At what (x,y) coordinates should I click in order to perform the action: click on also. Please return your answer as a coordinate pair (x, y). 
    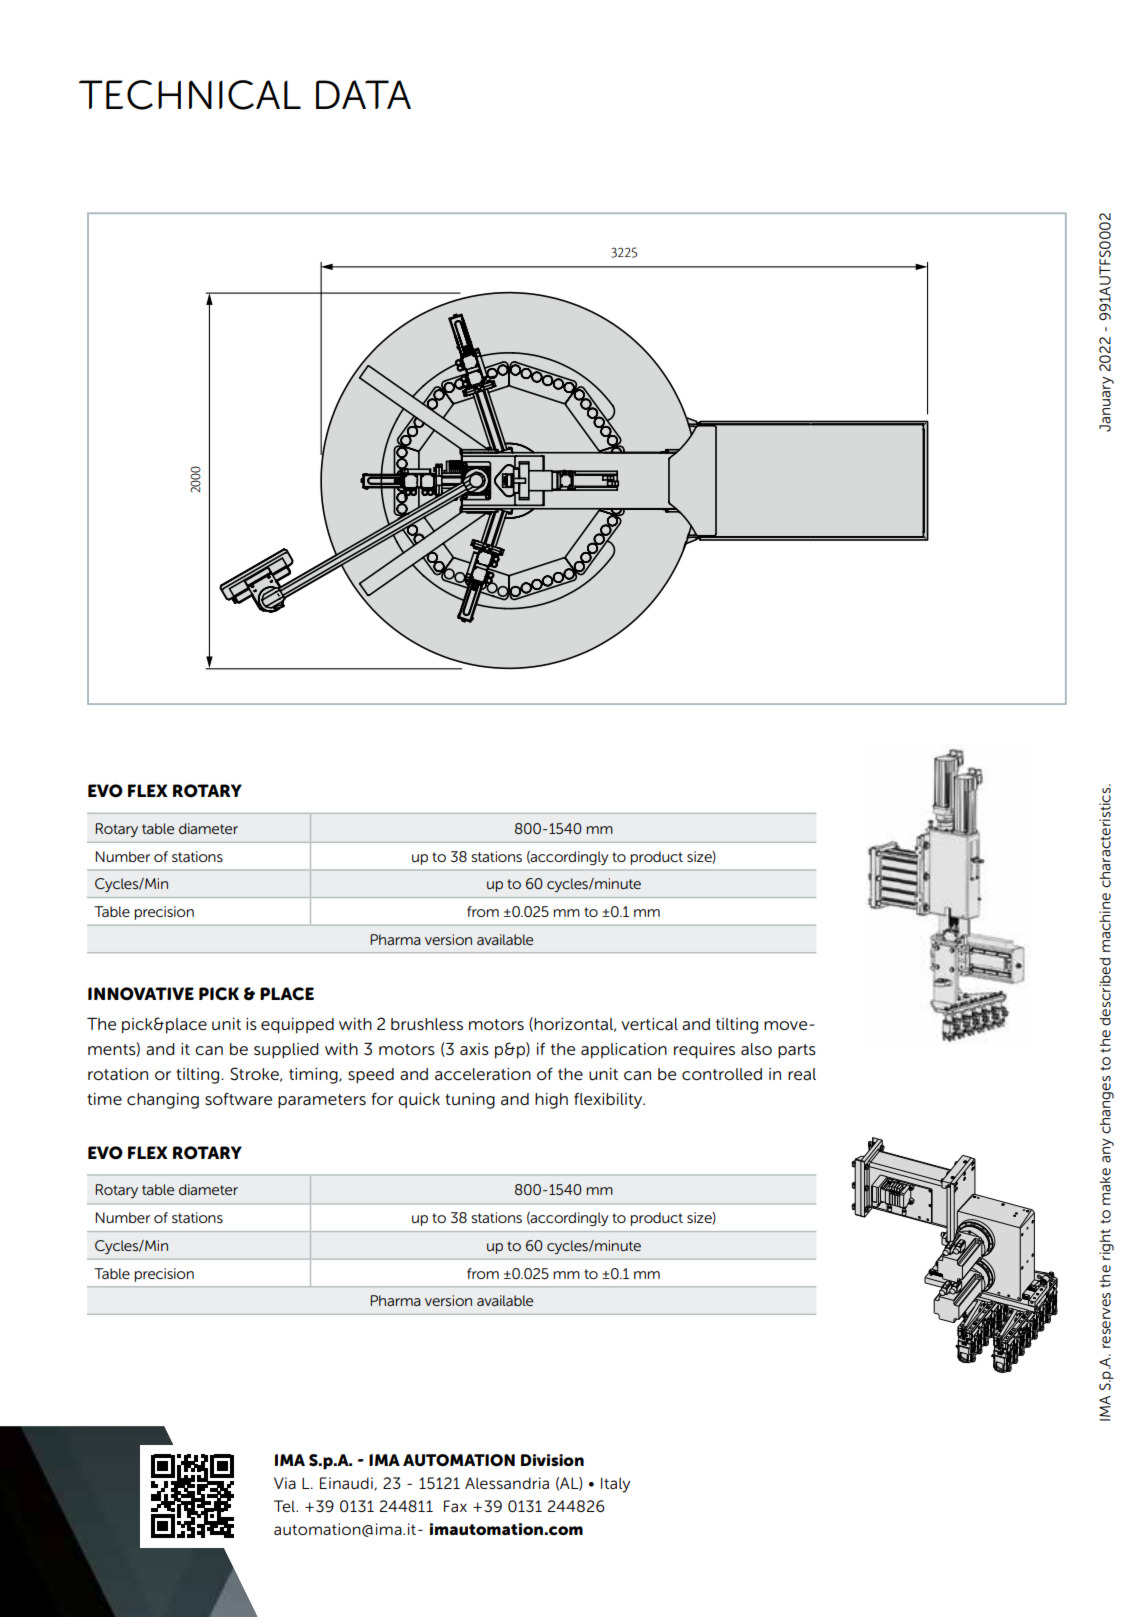
    Looking at the image, I should click on (756, 1049).
